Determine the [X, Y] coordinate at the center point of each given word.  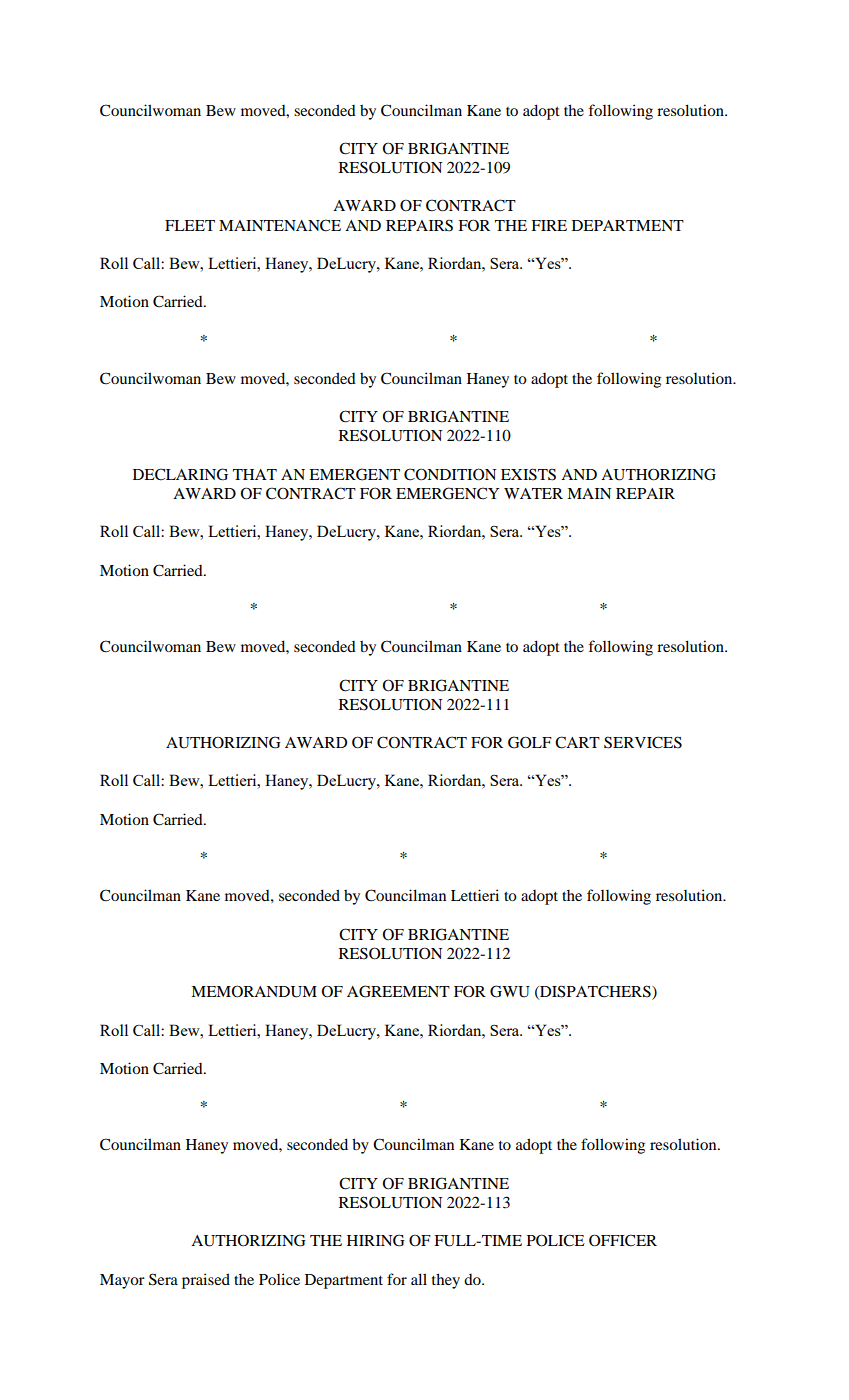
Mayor [122, 1281]
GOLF [530, 742]
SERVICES [643, 742]
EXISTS [528, 474]
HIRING [376, 1240]
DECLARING [180, 474]
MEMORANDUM [254, 991]
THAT [255, 474]
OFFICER [623, 1240]
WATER [533, 493]
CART [577, 742]
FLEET [190, 225]
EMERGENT [354, 474]
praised [206, 1281]
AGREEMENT [398, 991]
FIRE [549, 225]
